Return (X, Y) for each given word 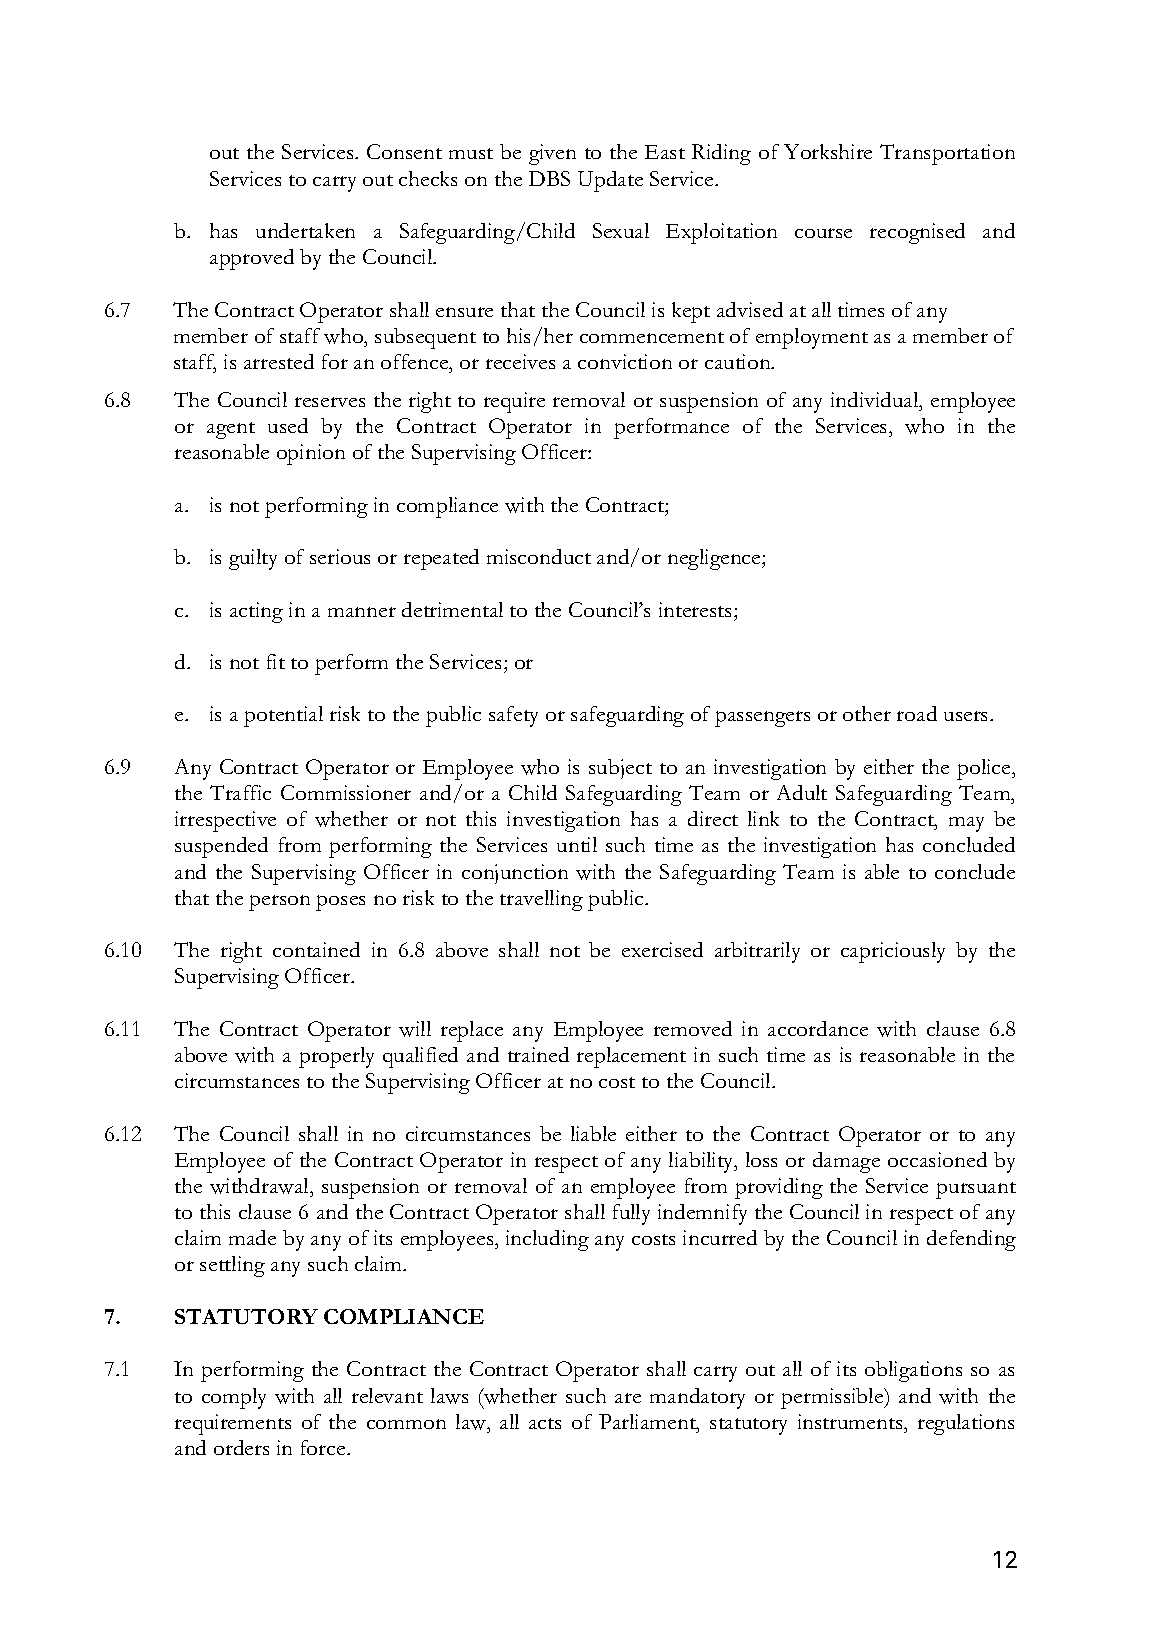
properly (336, 1057)
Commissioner (346, 792)
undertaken (305, 230)
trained (538, 1054)
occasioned (937, 1159)
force (324, 1447)
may (966, 824)
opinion (311, 454)
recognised (917, 233)
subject (620, 769)
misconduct (539, 556)
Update (610, 181)
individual (876, 399)
